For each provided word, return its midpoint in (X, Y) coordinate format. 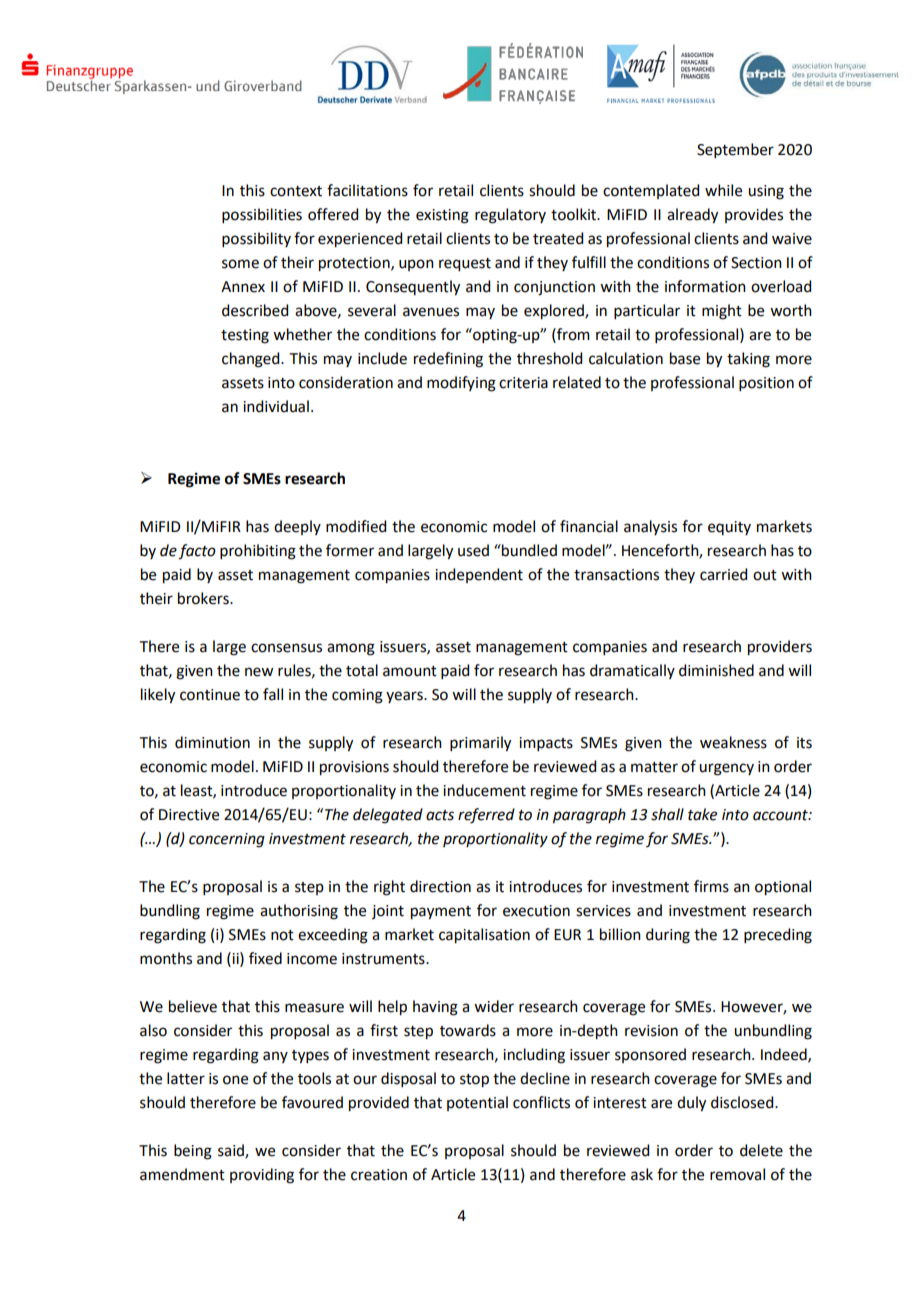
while (723, 190)
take (702, 814)
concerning (227, 840)
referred (486, 816)
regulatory (510, 216)
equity (729, 528)
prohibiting (258, 552)
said (232, 1151)
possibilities (262, 215)
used (473, 550)
